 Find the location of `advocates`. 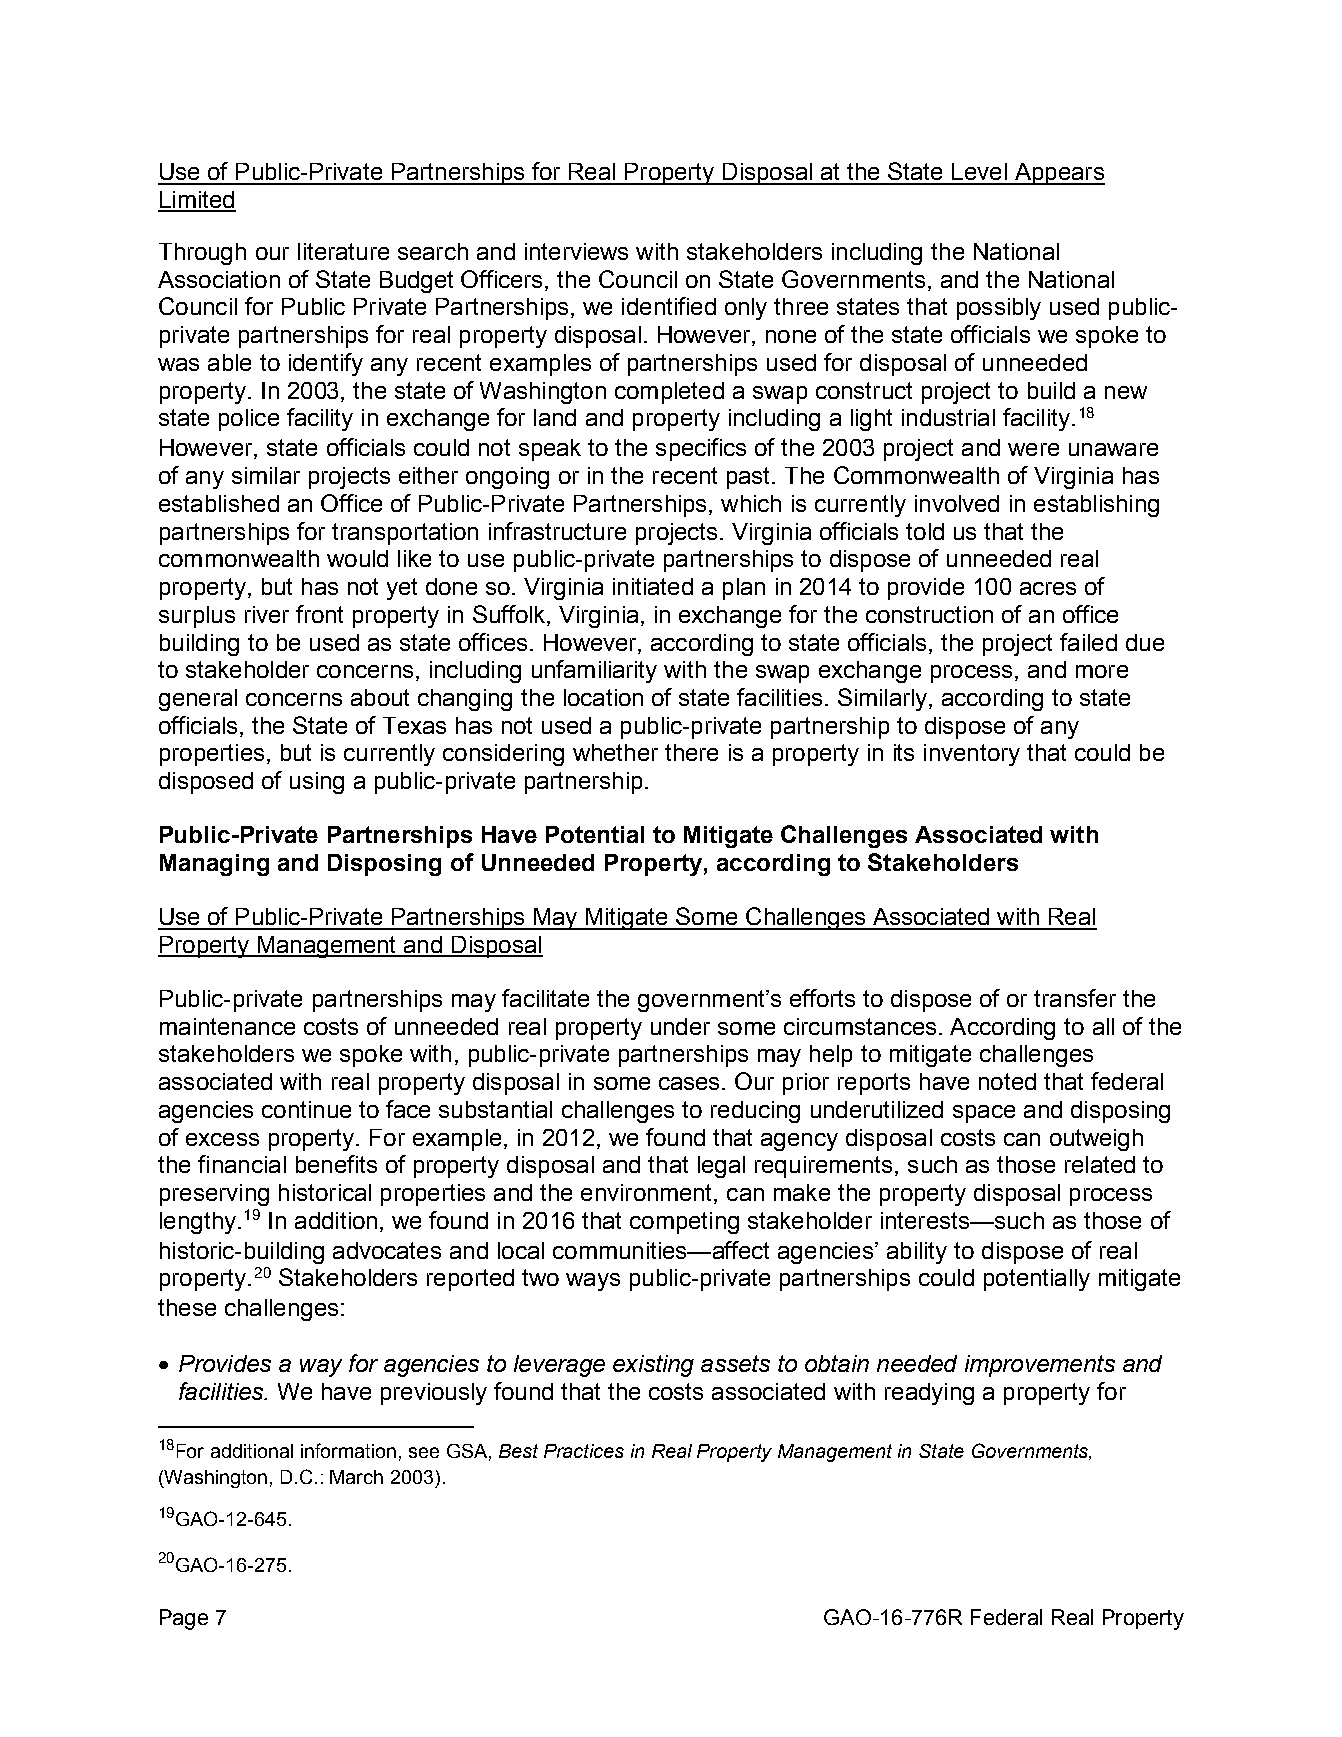

advocates is located at coordinates (387, 1250).
